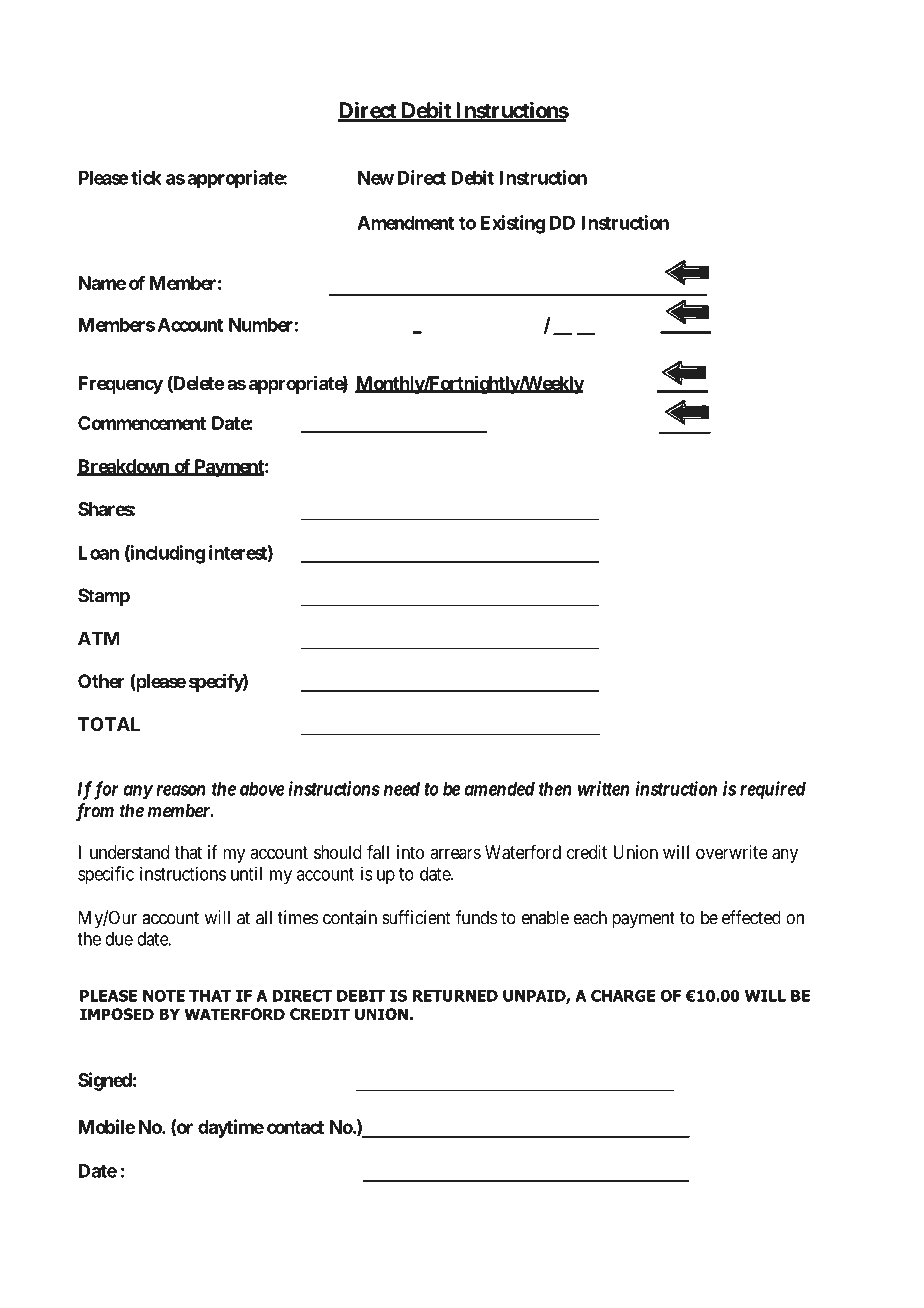 This screenshot has height=1308, width=924. Describe the element at coordinates (773, 790) in the screenshot. I see `required` at that location.
